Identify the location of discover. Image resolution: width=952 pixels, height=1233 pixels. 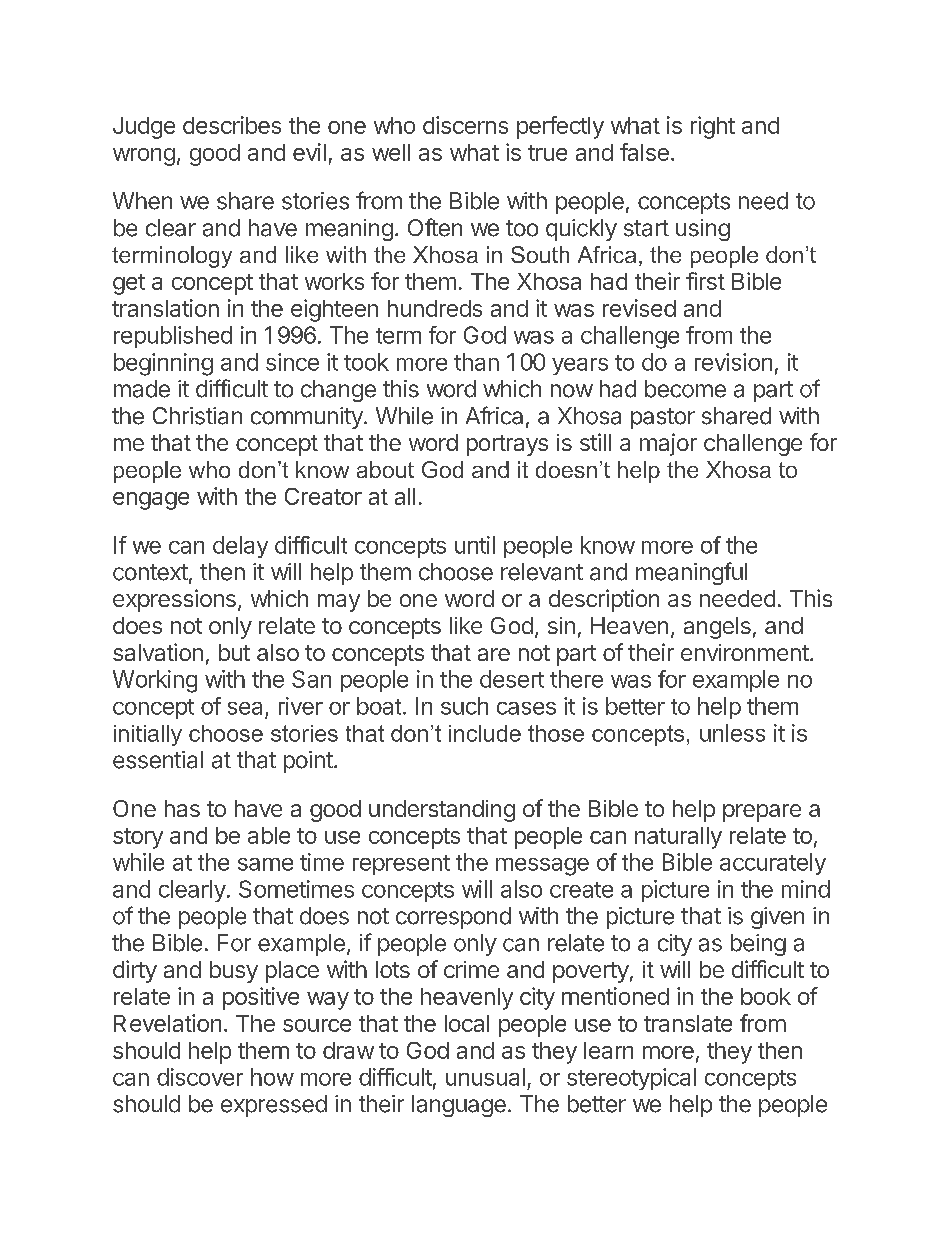
(200, 1077).
